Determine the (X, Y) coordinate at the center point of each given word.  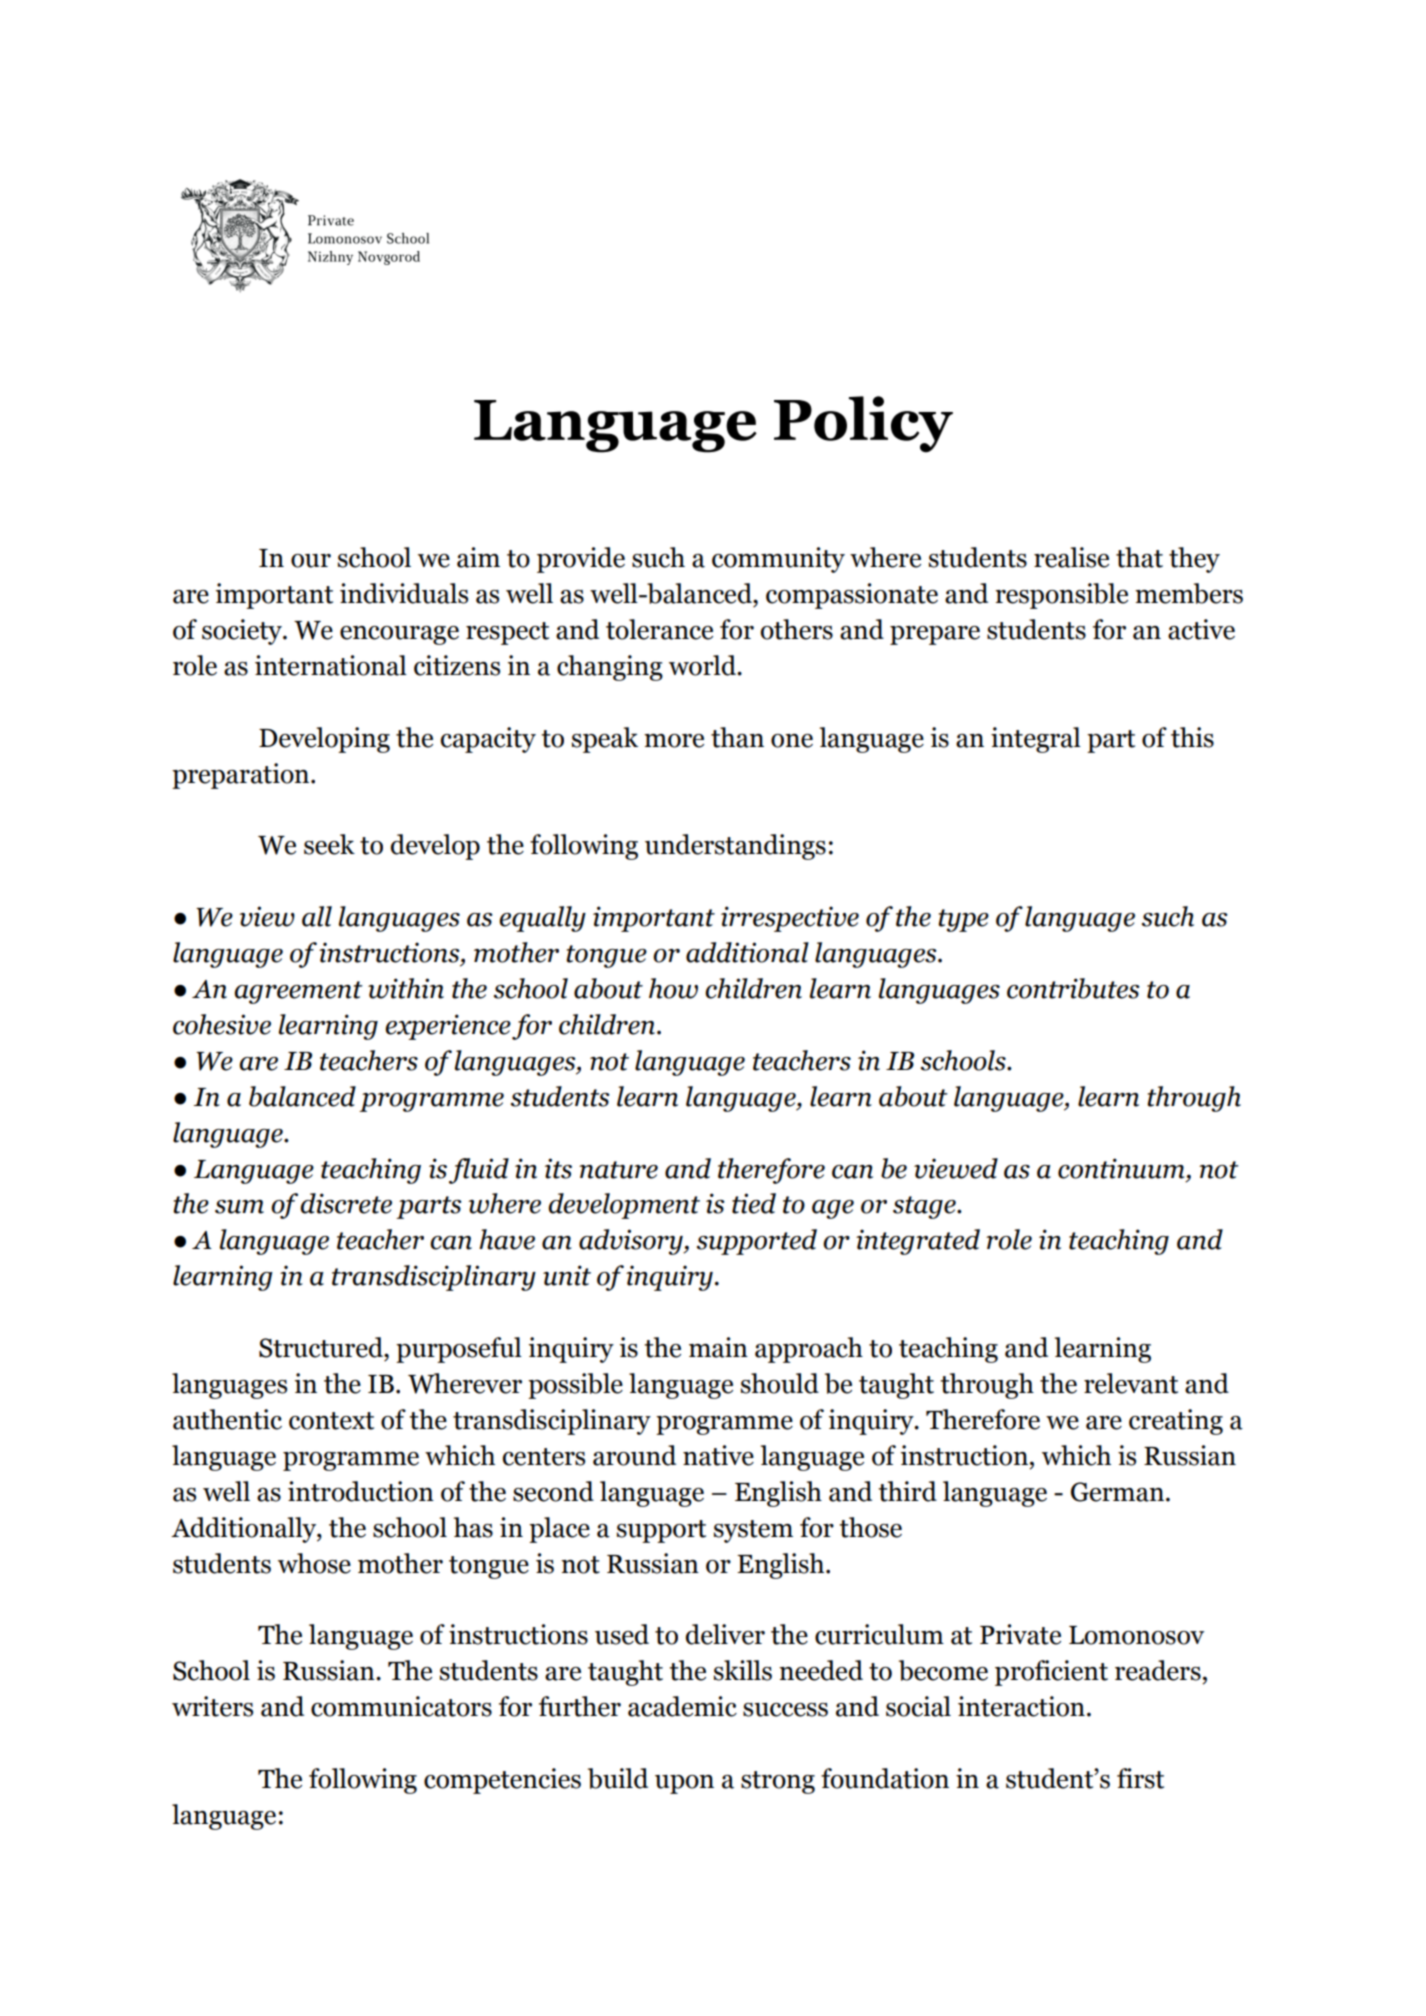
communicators (401, 1706)
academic (682, 1706)
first (1140, 1778)
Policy (863, 424)
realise (1071, 557)
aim (478, 557)
